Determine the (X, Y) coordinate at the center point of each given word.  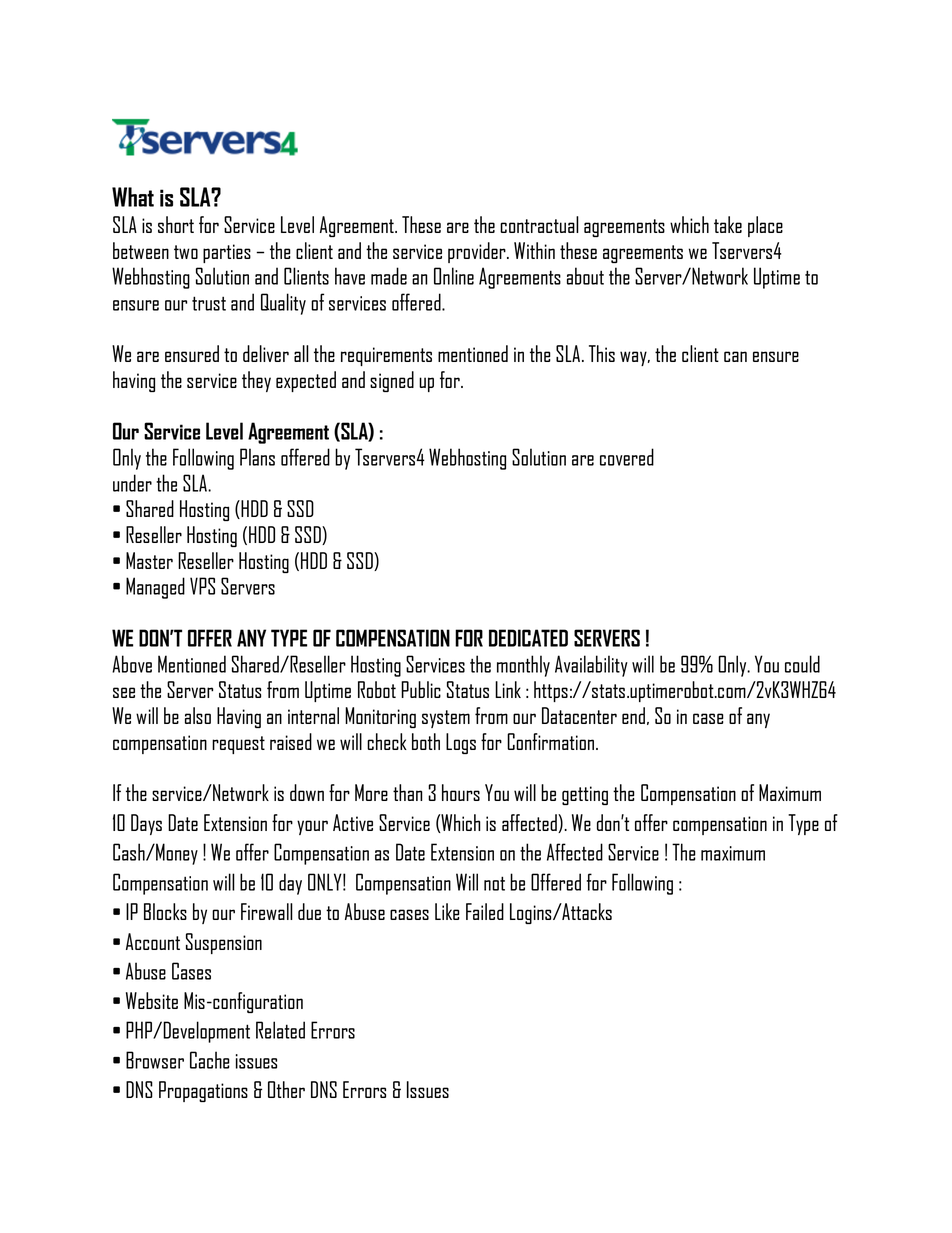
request (238, 745)
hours (461, 792)
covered (627, 457)
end (633, 715)
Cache (210, 1060)
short (176, 224)
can (735, 356)
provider (478, 252)
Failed (485, 911)
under (132, 483)
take (728, 224)
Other (286, 1089)
